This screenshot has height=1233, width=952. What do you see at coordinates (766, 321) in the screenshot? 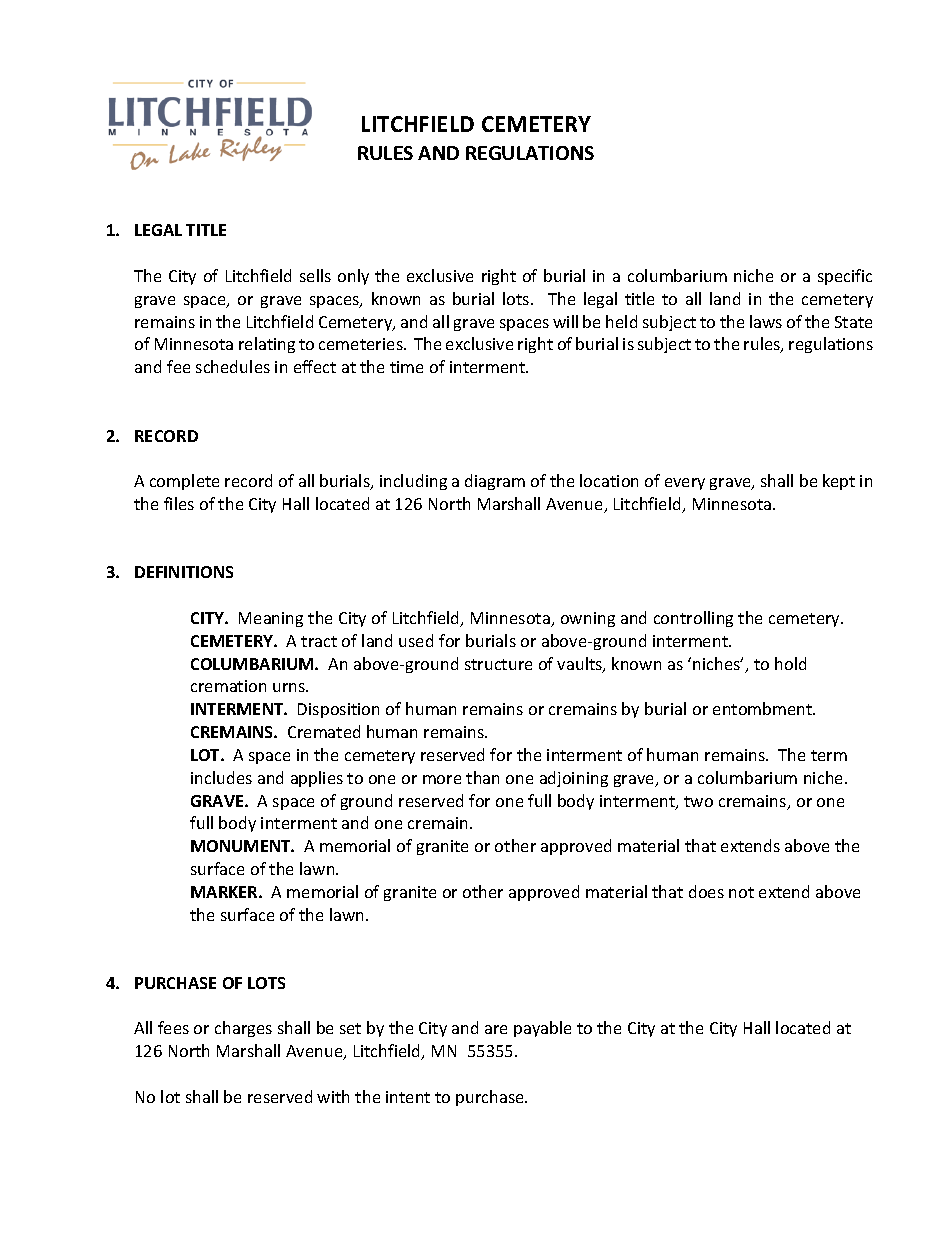
I see `laws` at bounding box center [766, 321].
